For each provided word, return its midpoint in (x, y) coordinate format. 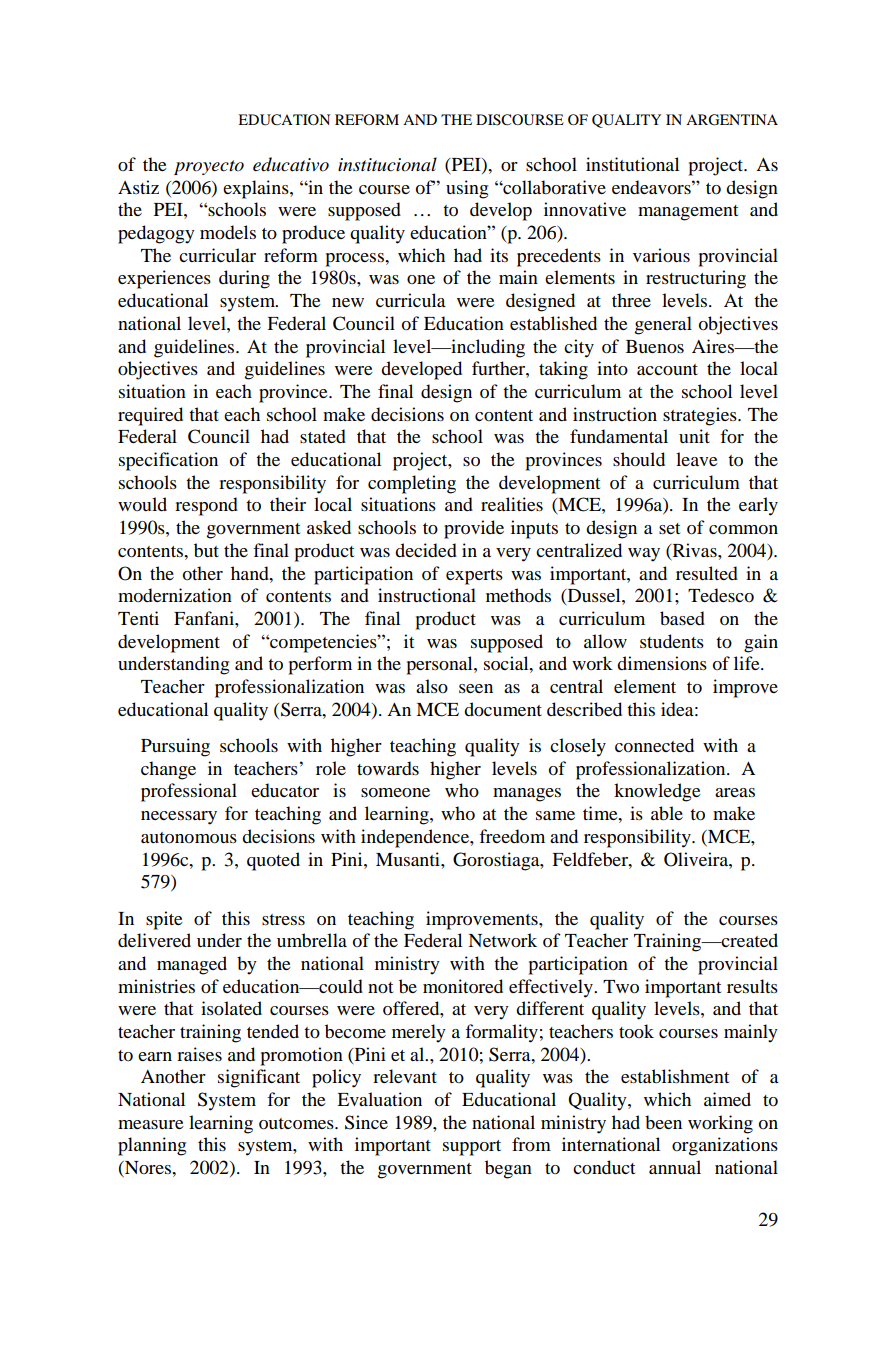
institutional (632, 164)
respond (206, 506)
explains (257, 189)
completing (412, 484)
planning (152, 1146)
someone (395, 792)
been (663, 1122)
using (467, 189)
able (667, 813)
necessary (179, 818)
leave (697, 459)
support (472, 1148)
